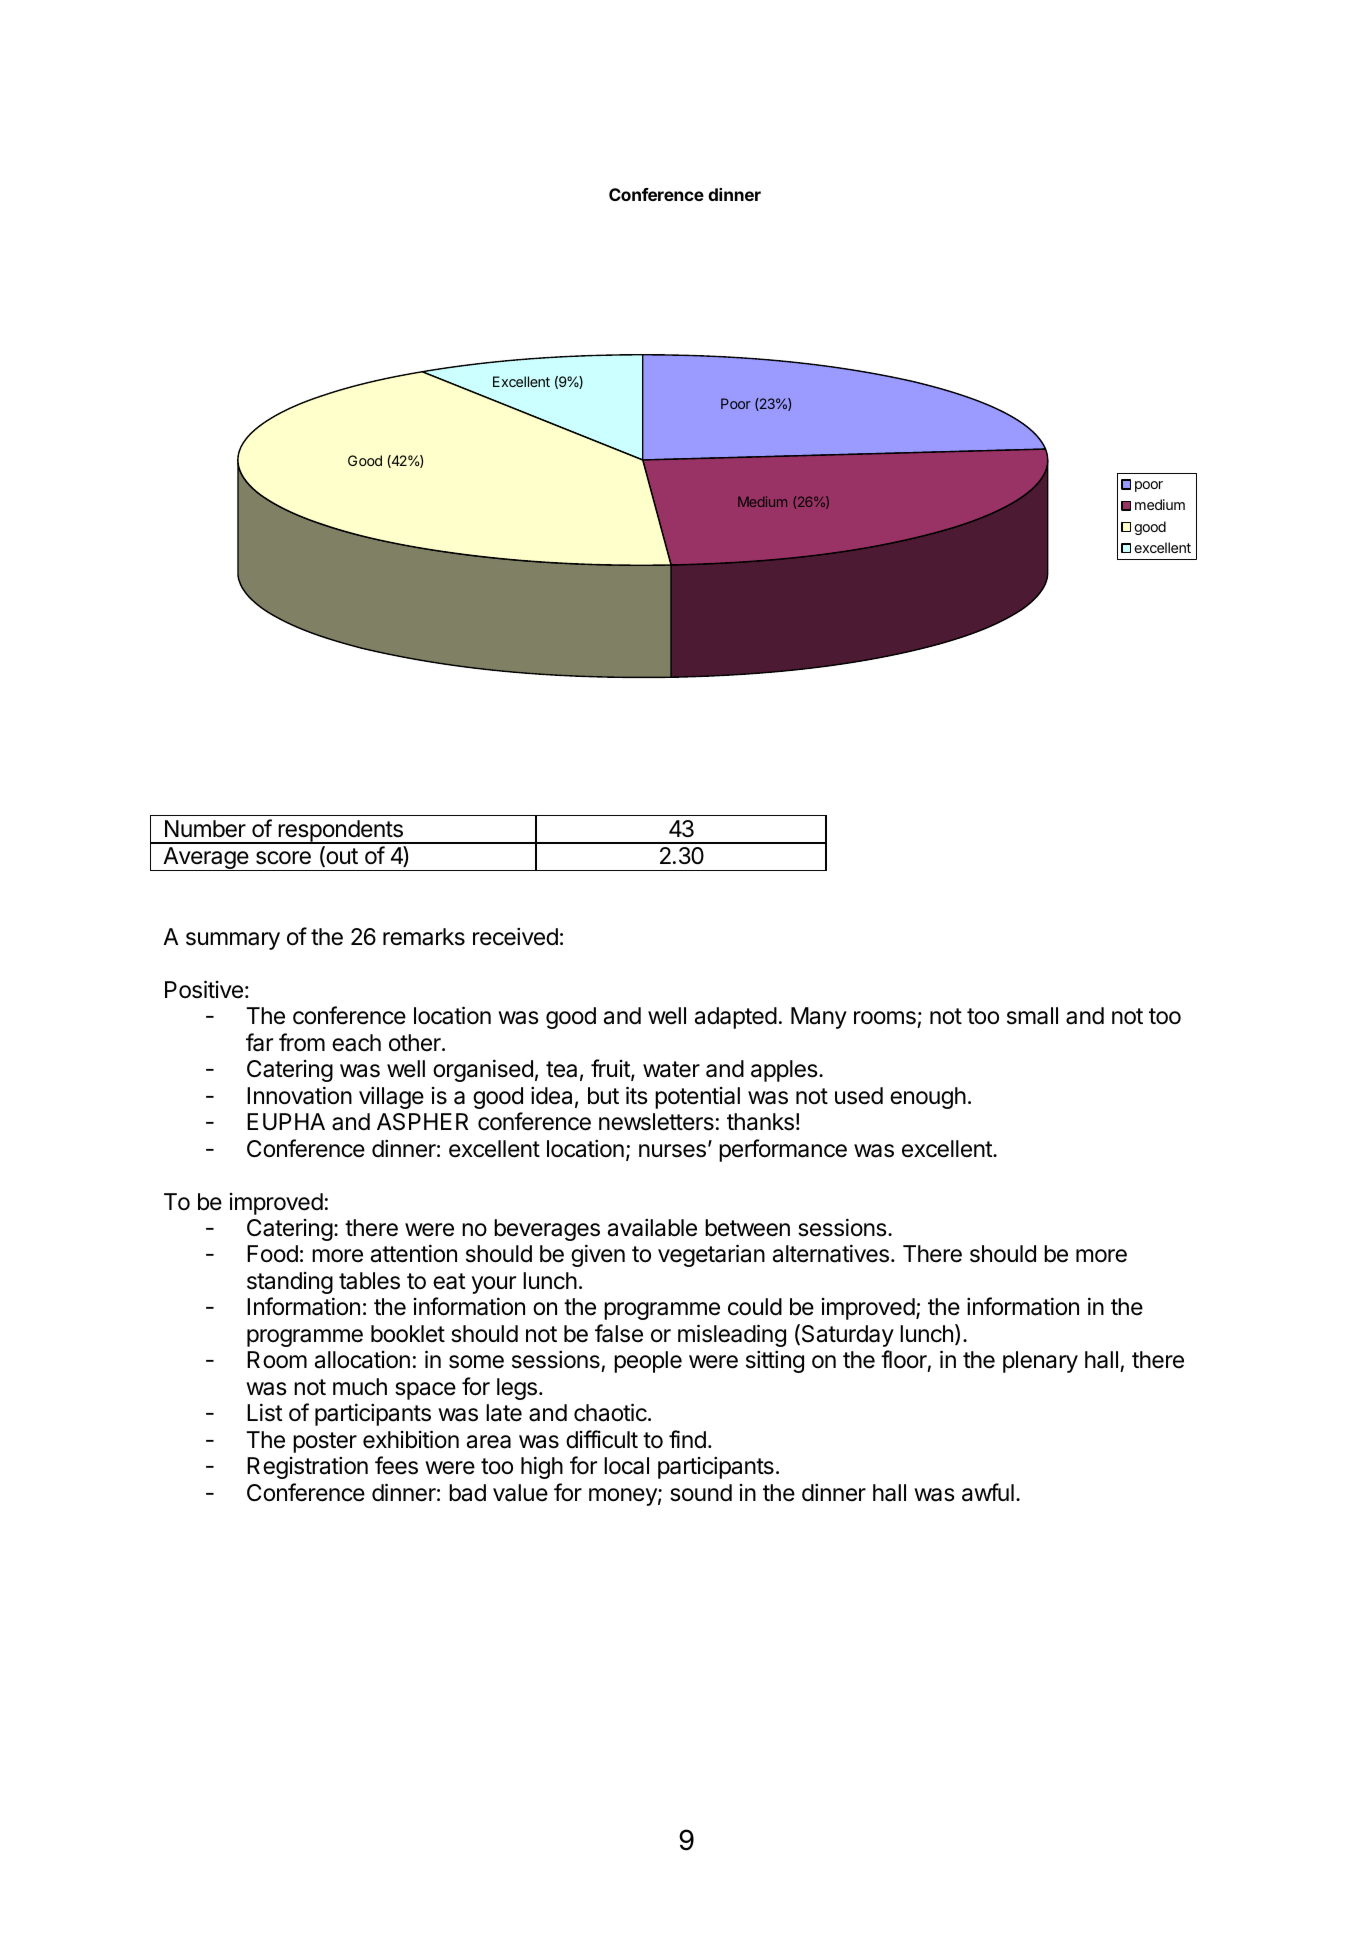 The image size is (1370, 1938). Describe the element at coordinates (307, 1467) in the image. I see `Registration` at that location.
